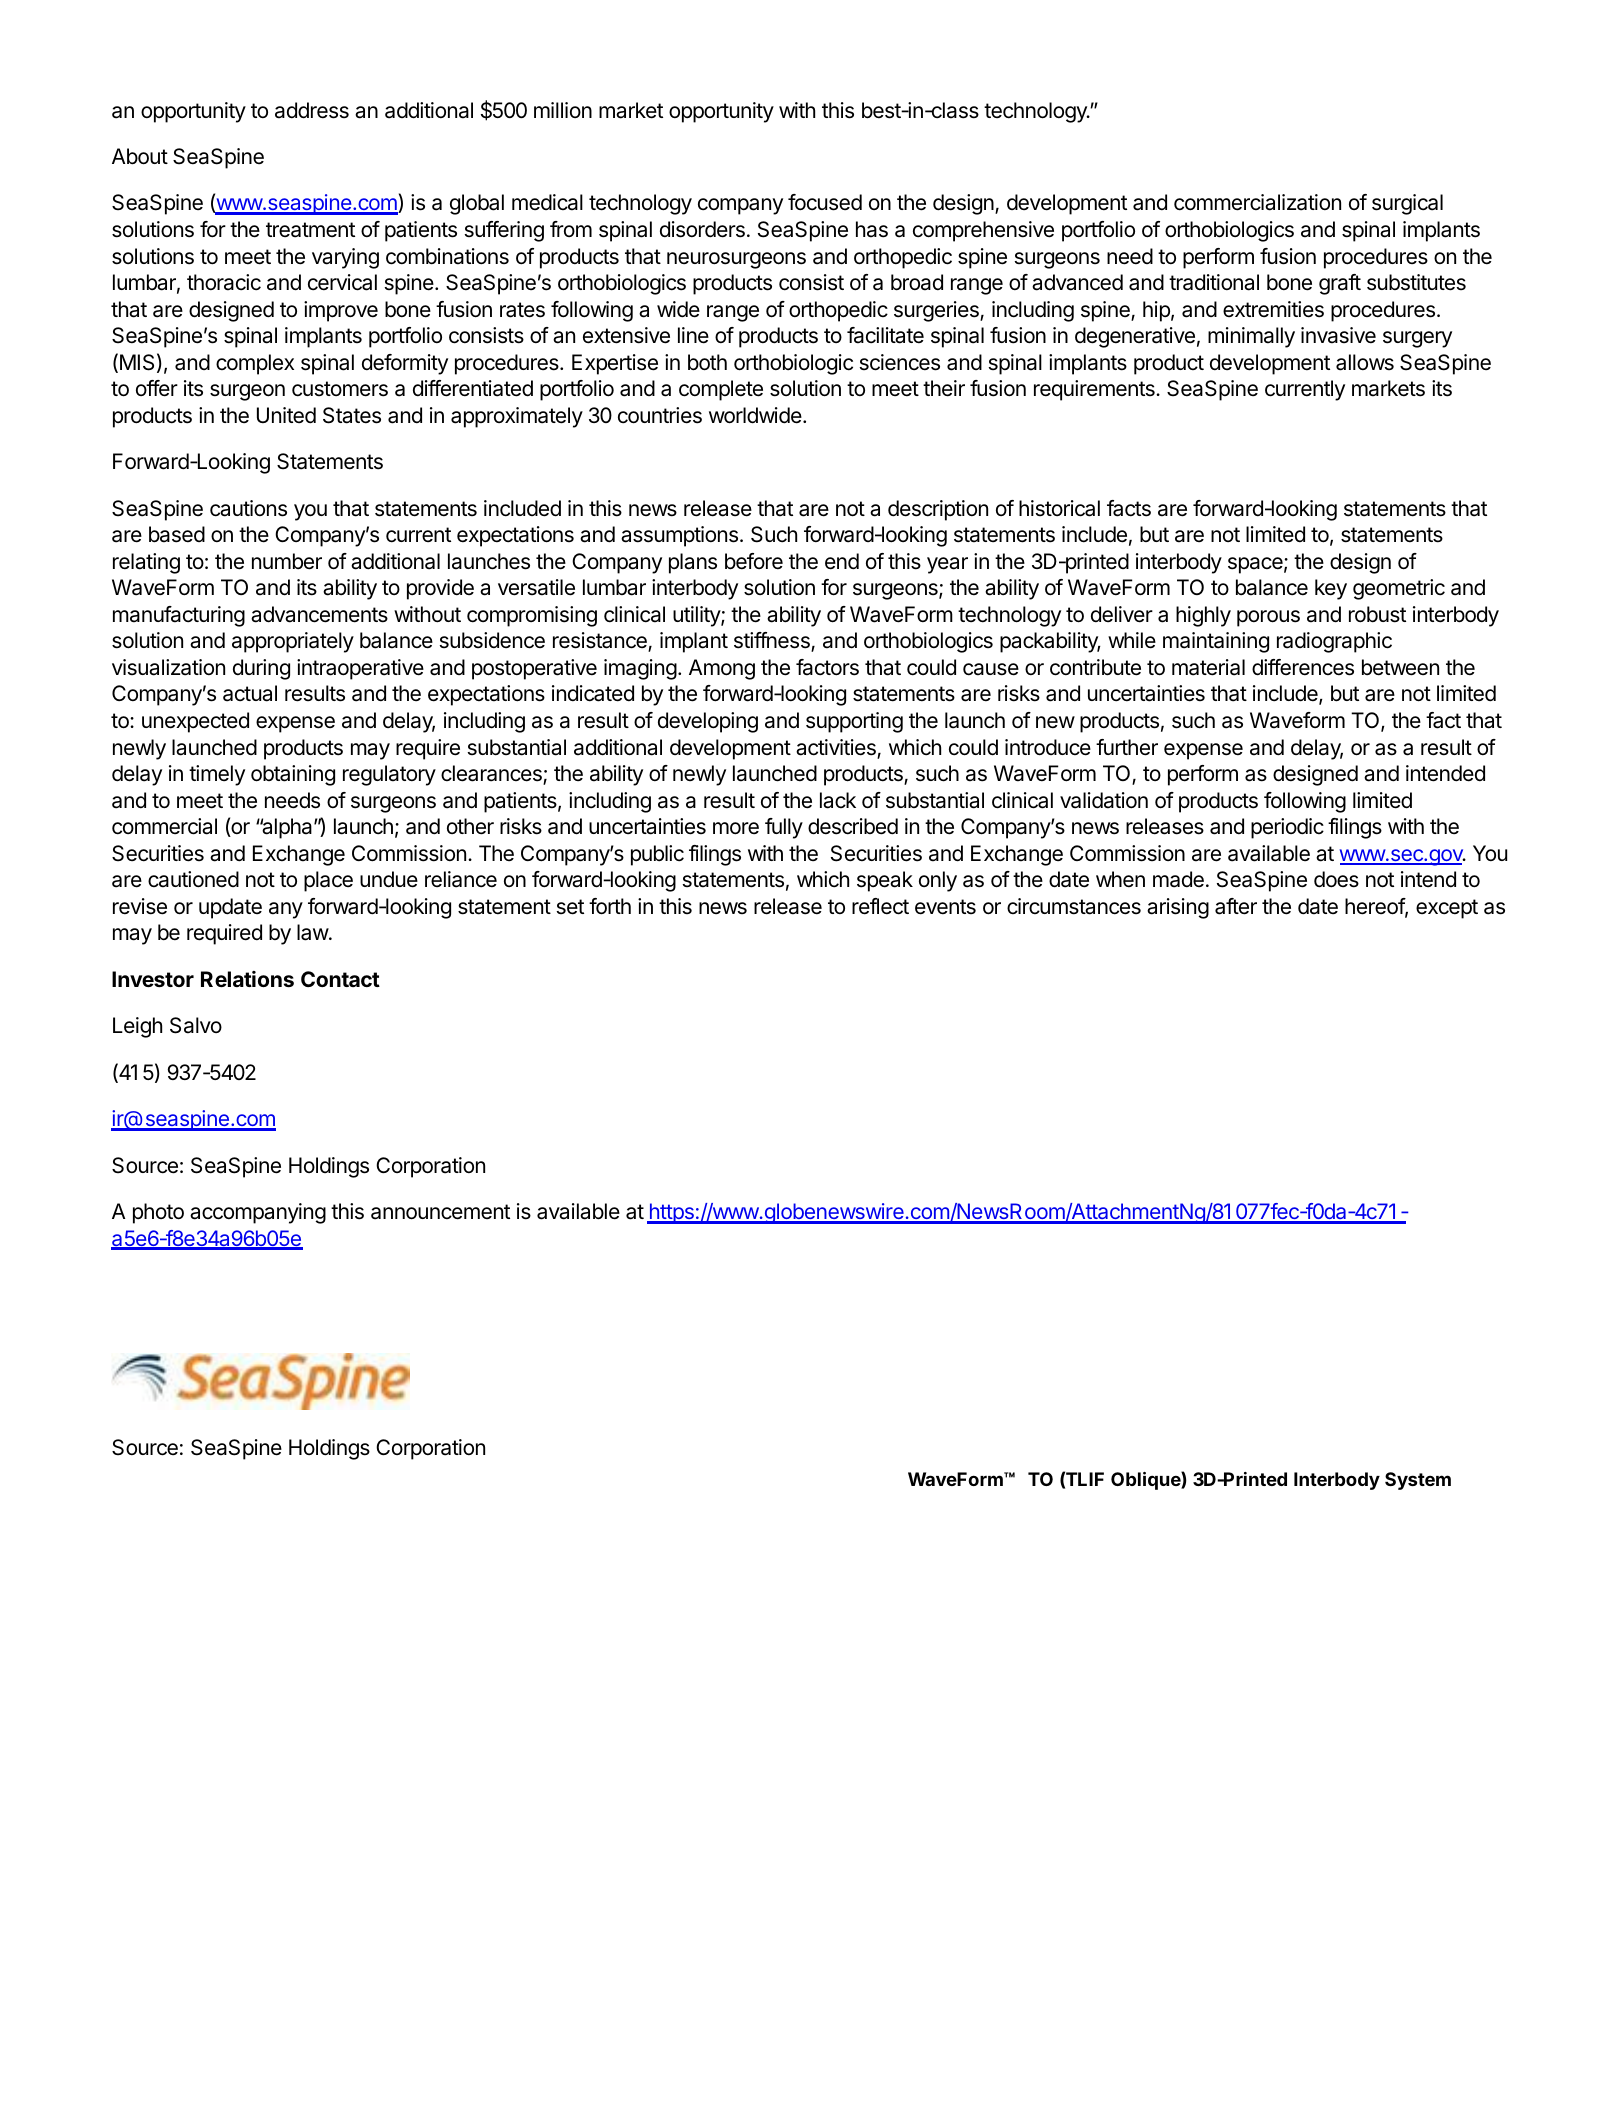 Image resolution: width=1624 pixels, height=2102 pixels. Describe the element at coordinates (1287, 828) in the screenshot. I see `periodic` at that location.
